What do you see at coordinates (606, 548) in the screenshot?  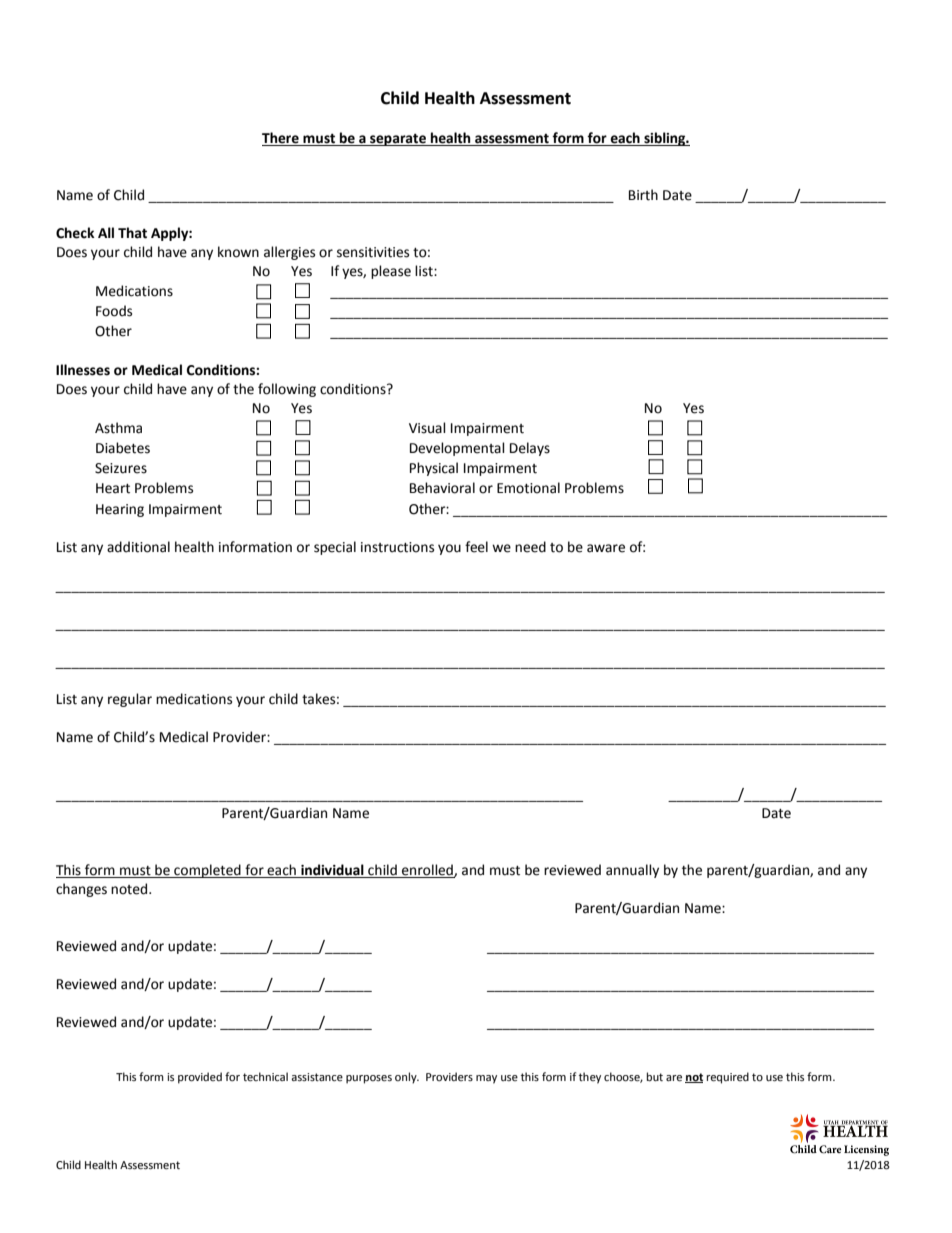 I see `aware` at bounding box center [606, 548].
